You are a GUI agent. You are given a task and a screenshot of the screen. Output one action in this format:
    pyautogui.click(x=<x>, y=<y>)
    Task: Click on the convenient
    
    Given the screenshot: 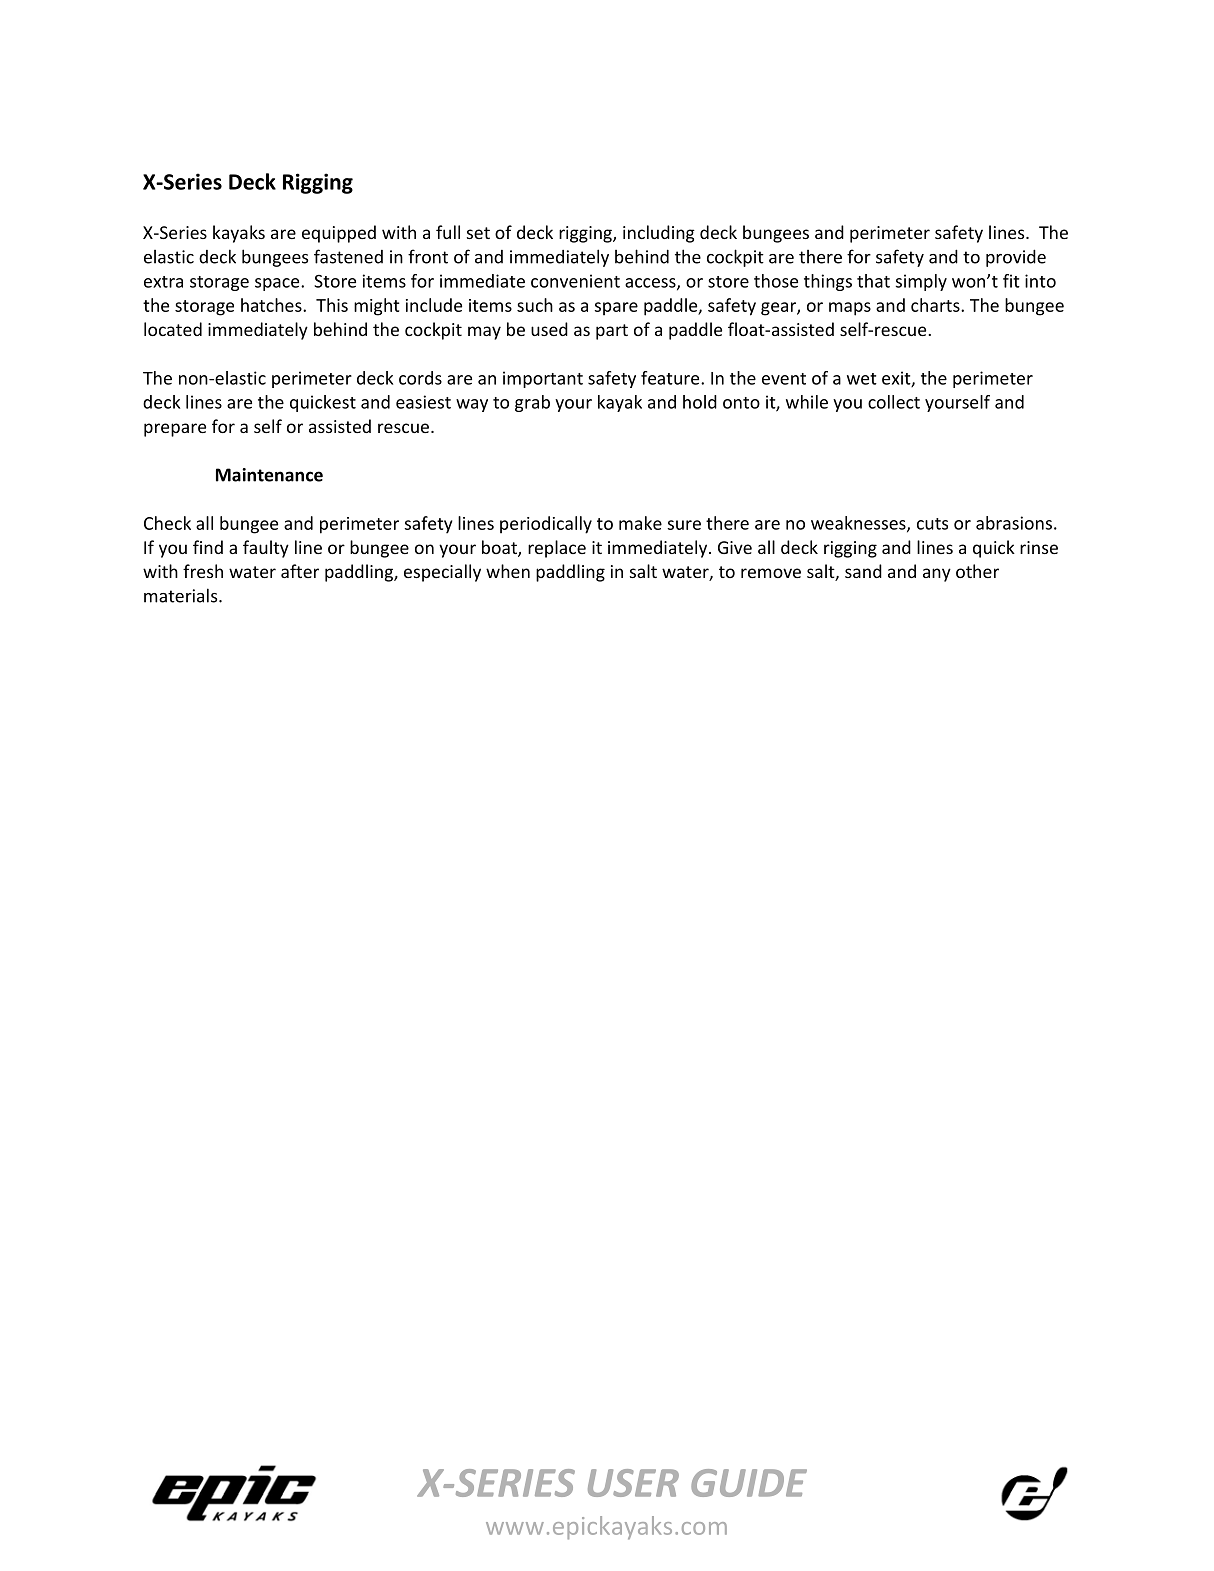 What is the action you would take?
    pyautogui.click(x=575, y=281)
